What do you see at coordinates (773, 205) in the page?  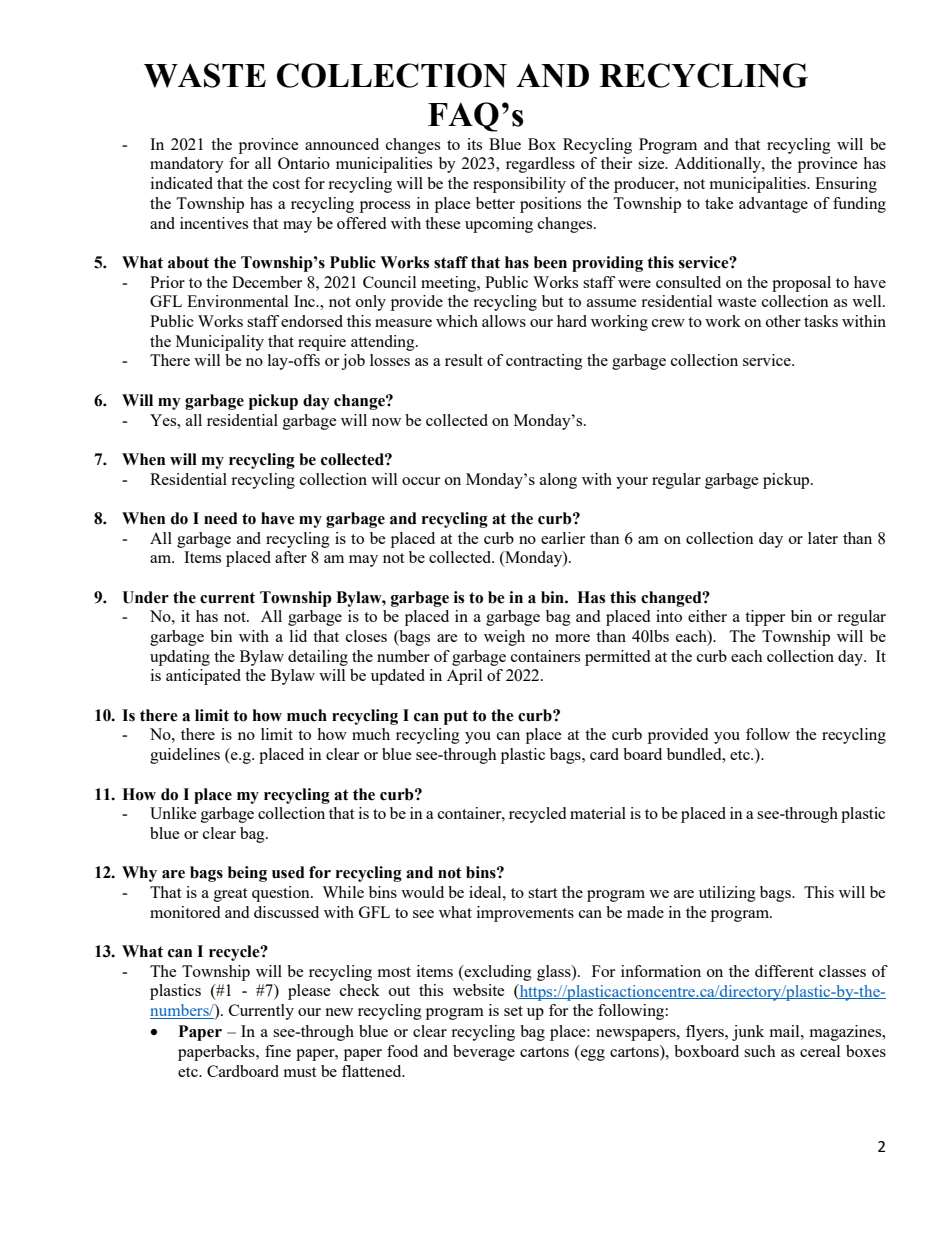 I see `advantage` at bounding box center [773, 205].
